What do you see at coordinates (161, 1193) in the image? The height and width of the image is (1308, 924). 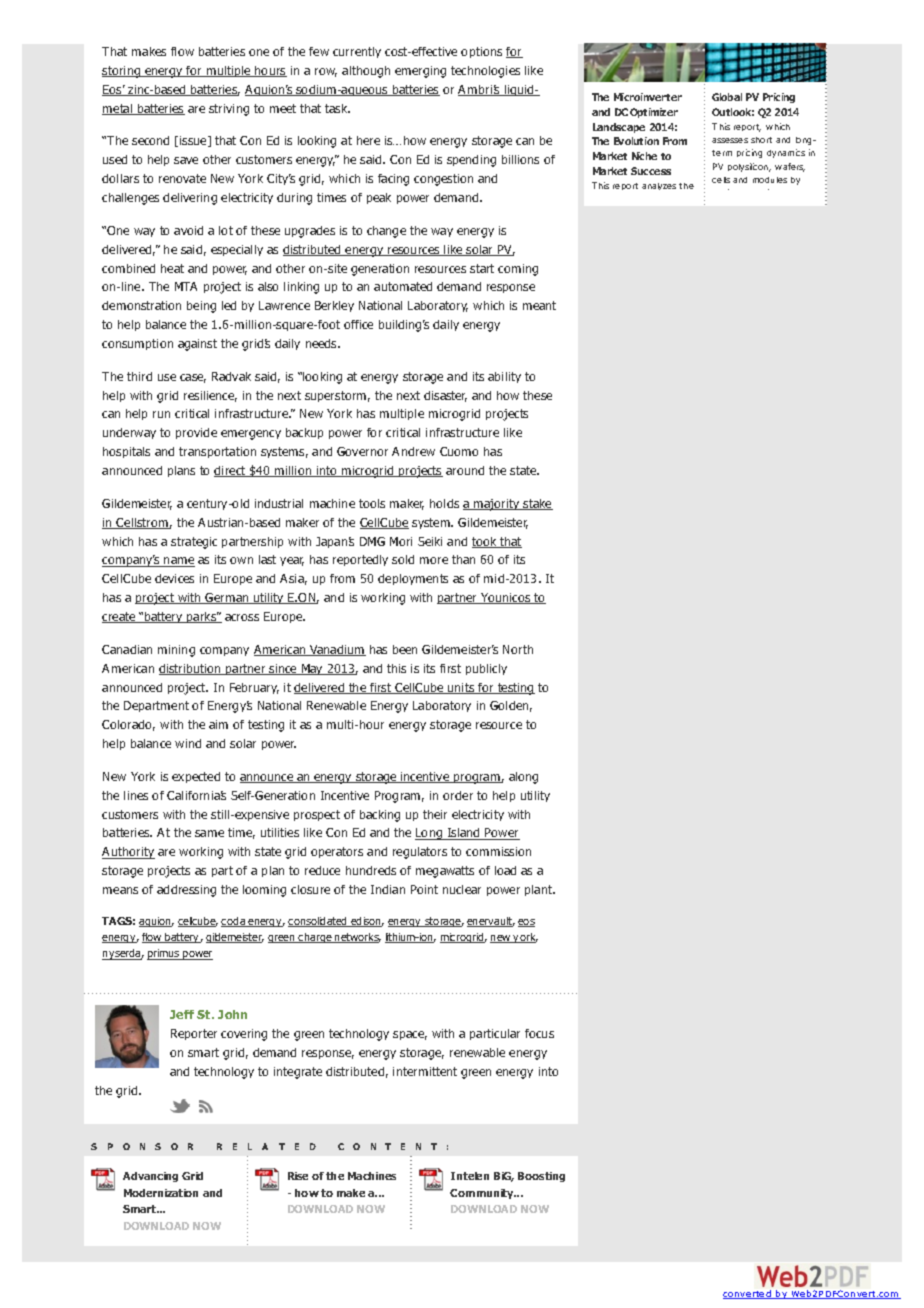 I see `Modernization` at bounding box center [161, 1193].
